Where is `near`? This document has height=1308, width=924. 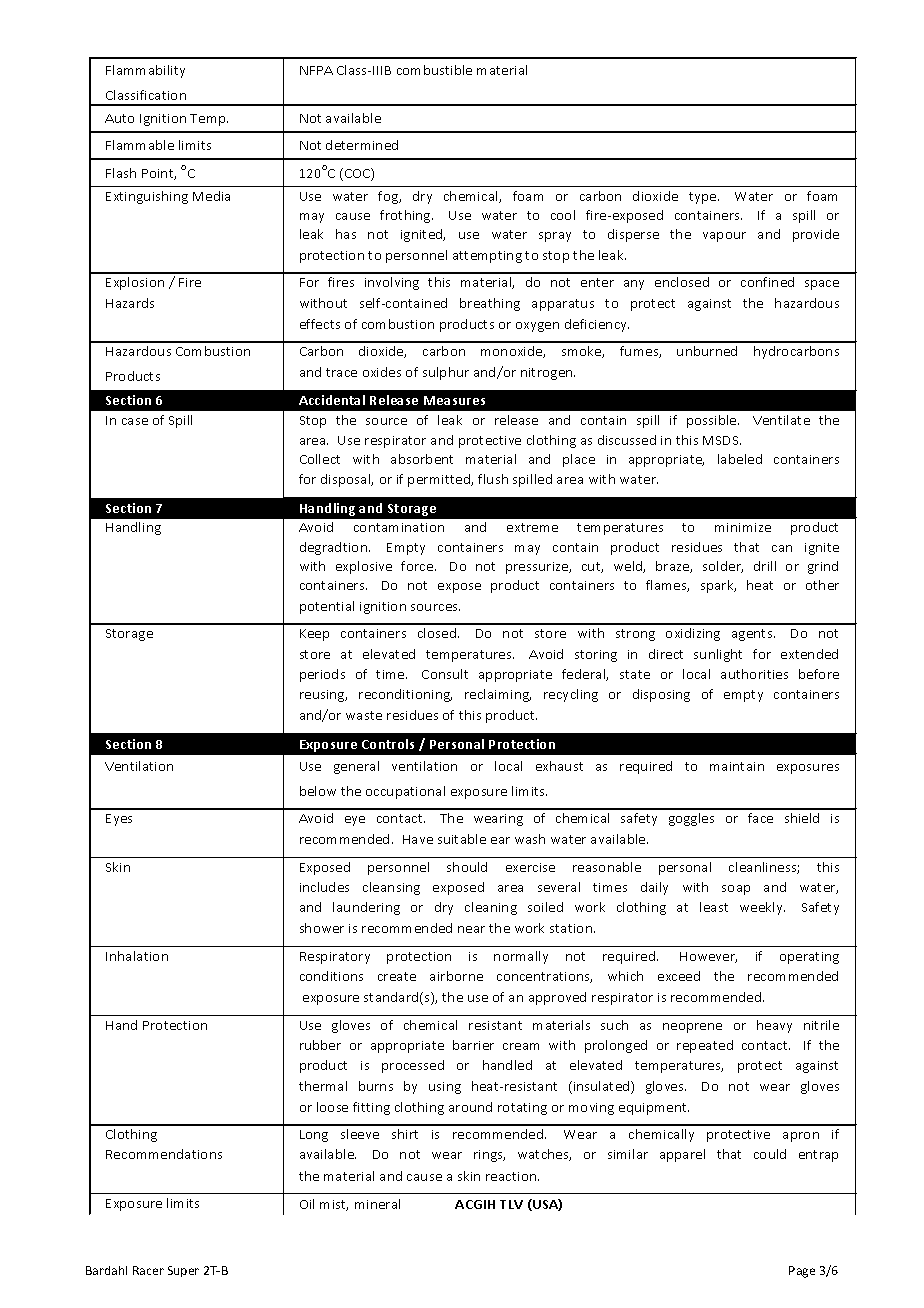
near is located at coordinates (471, 929).
